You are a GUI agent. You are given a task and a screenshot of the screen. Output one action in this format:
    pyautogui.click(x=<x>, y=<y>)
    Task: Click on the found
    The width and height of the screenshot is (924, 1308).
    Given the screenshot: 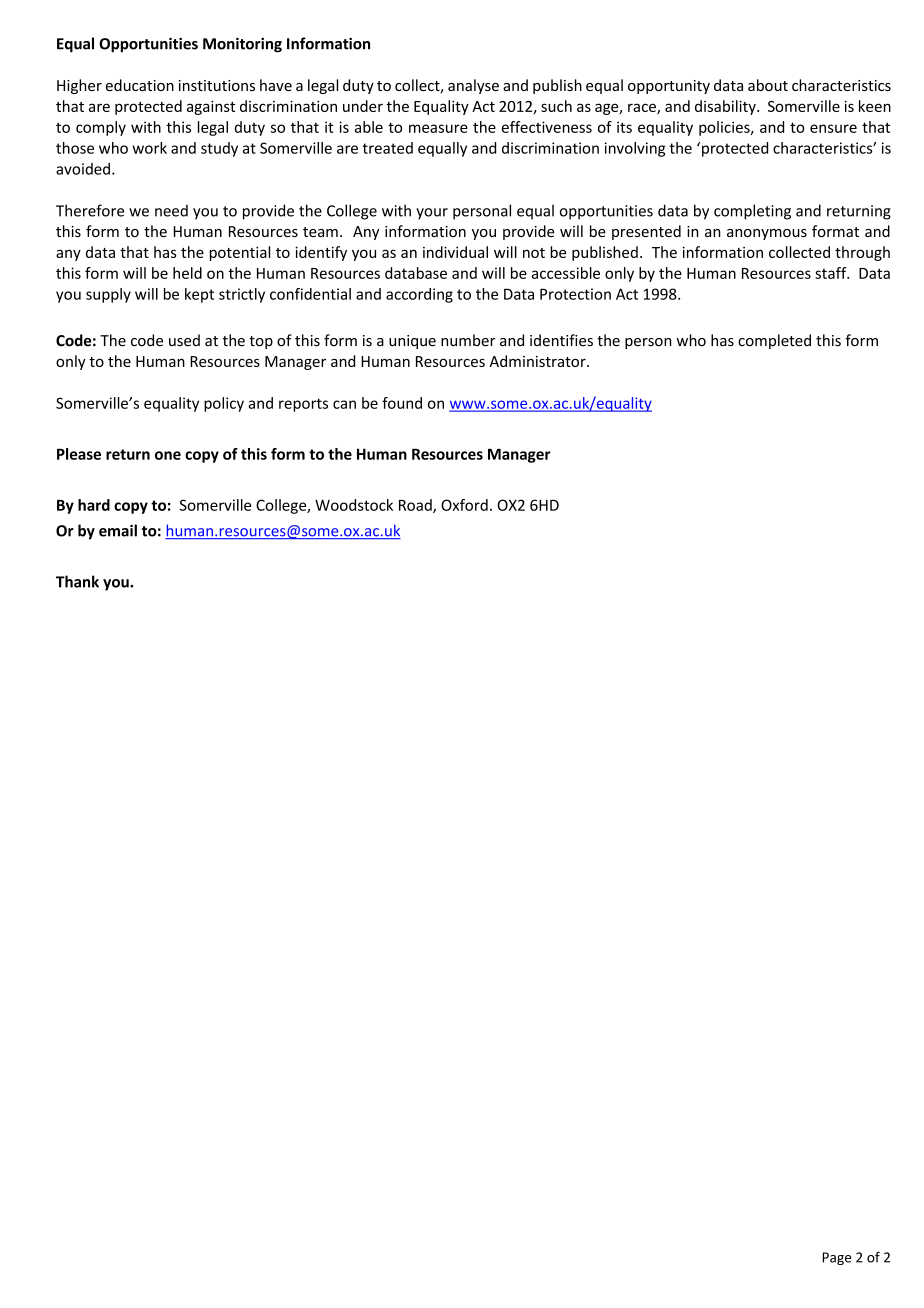 What is the action you would take?
    pyautogui.click(x=402, y=403)
